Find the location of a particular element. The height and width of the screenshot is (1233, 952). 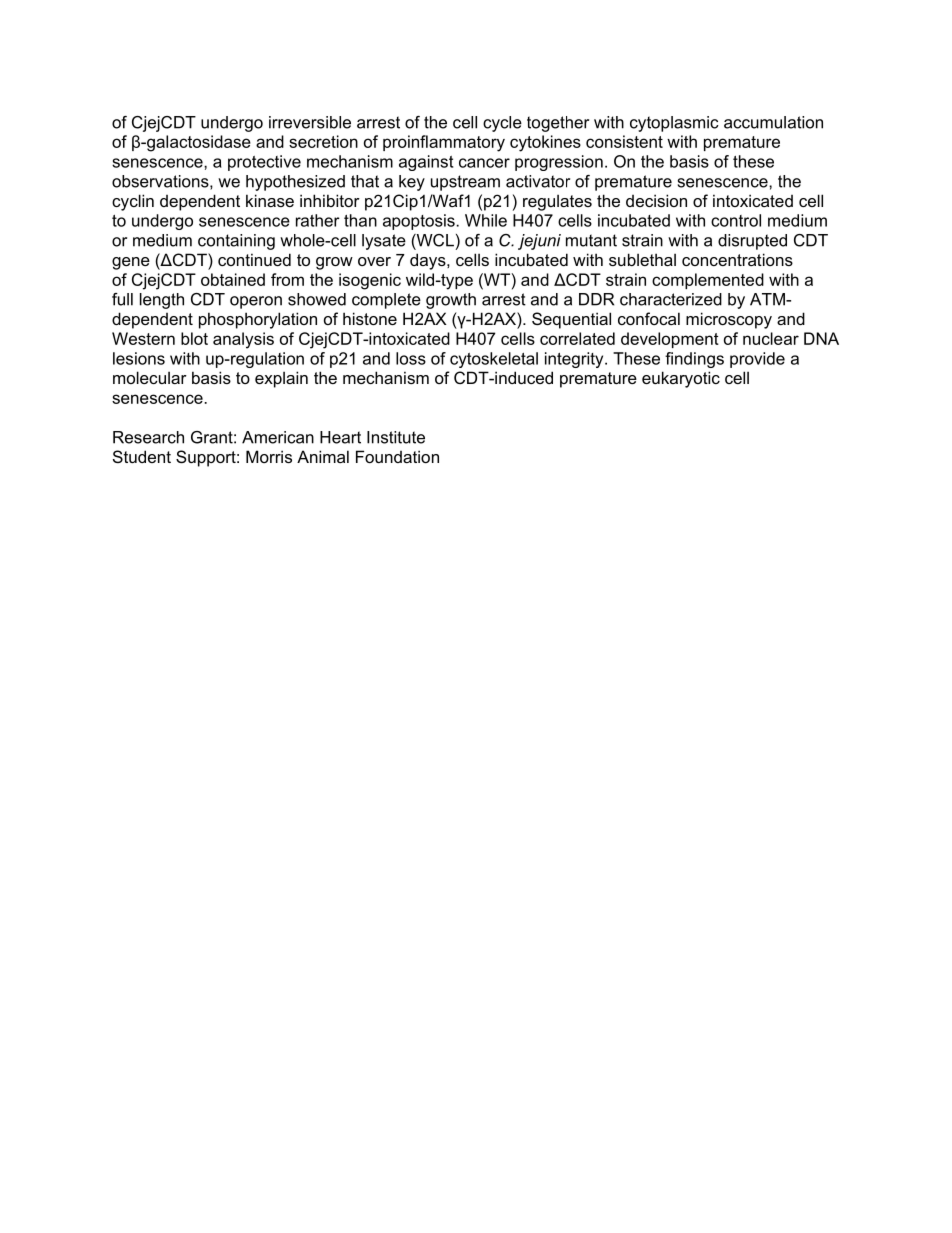

molecular is located at coordinates (150, 377).
